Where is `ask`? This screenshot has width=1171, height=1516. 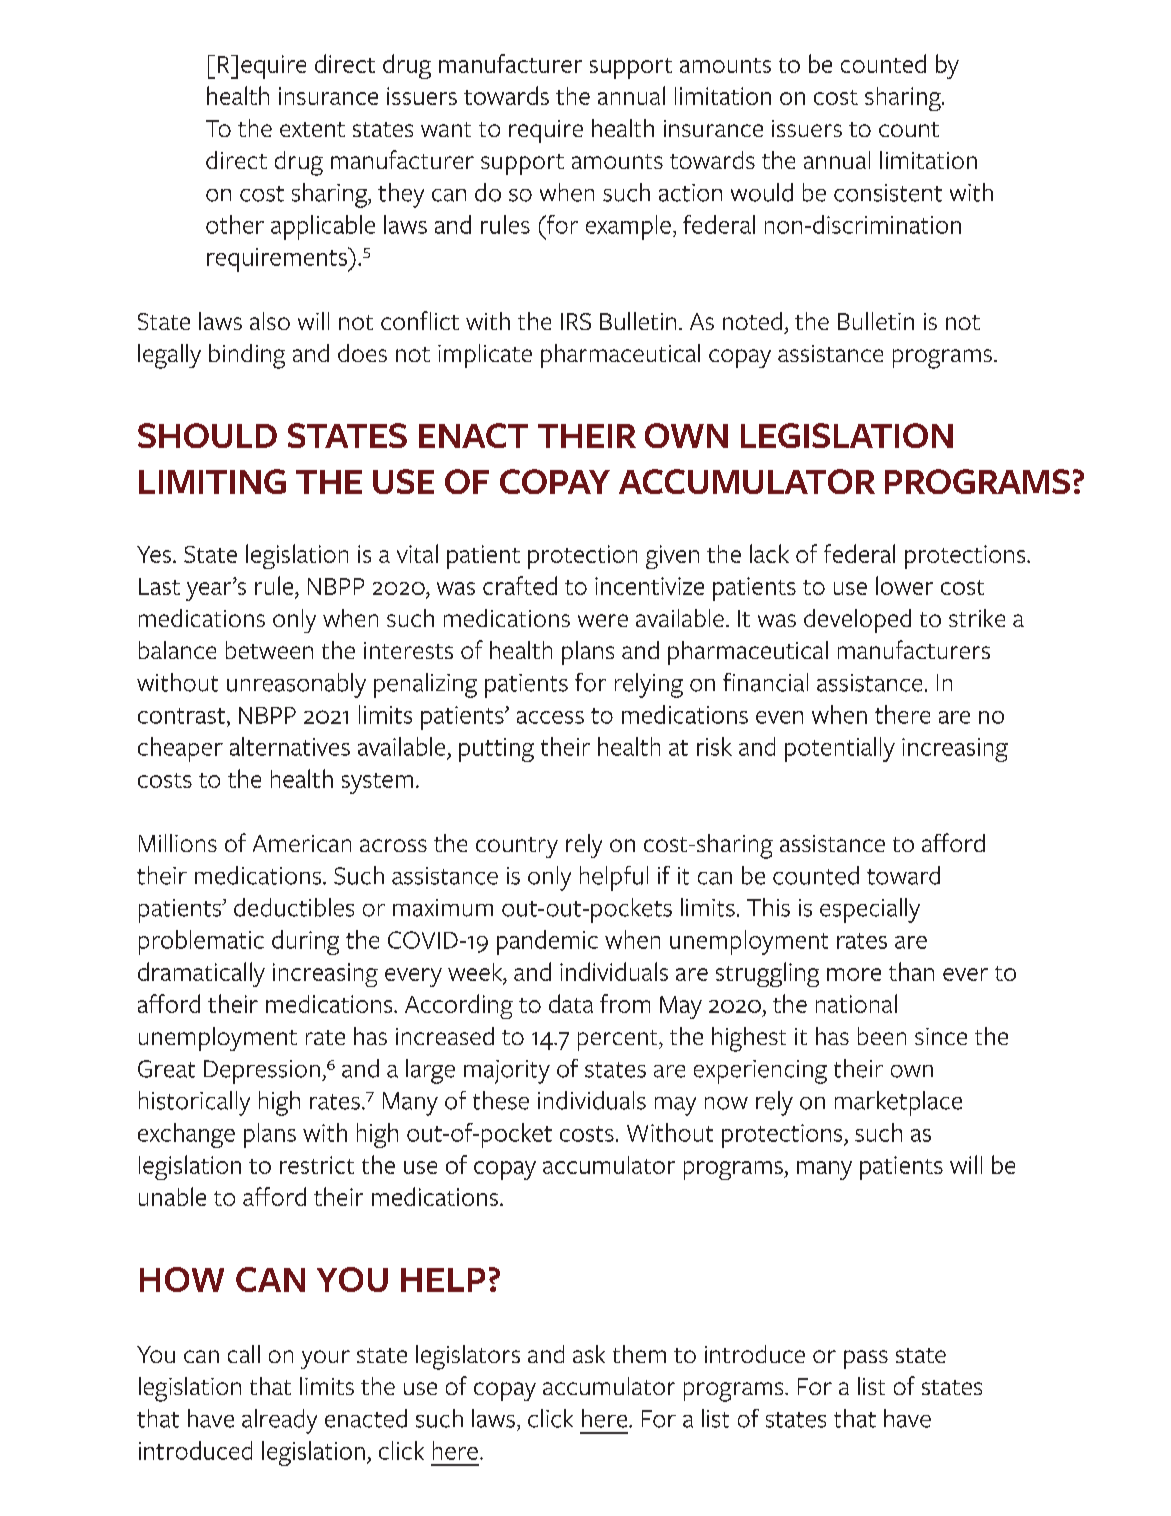 ask is located at coordinates (589, 1354).
